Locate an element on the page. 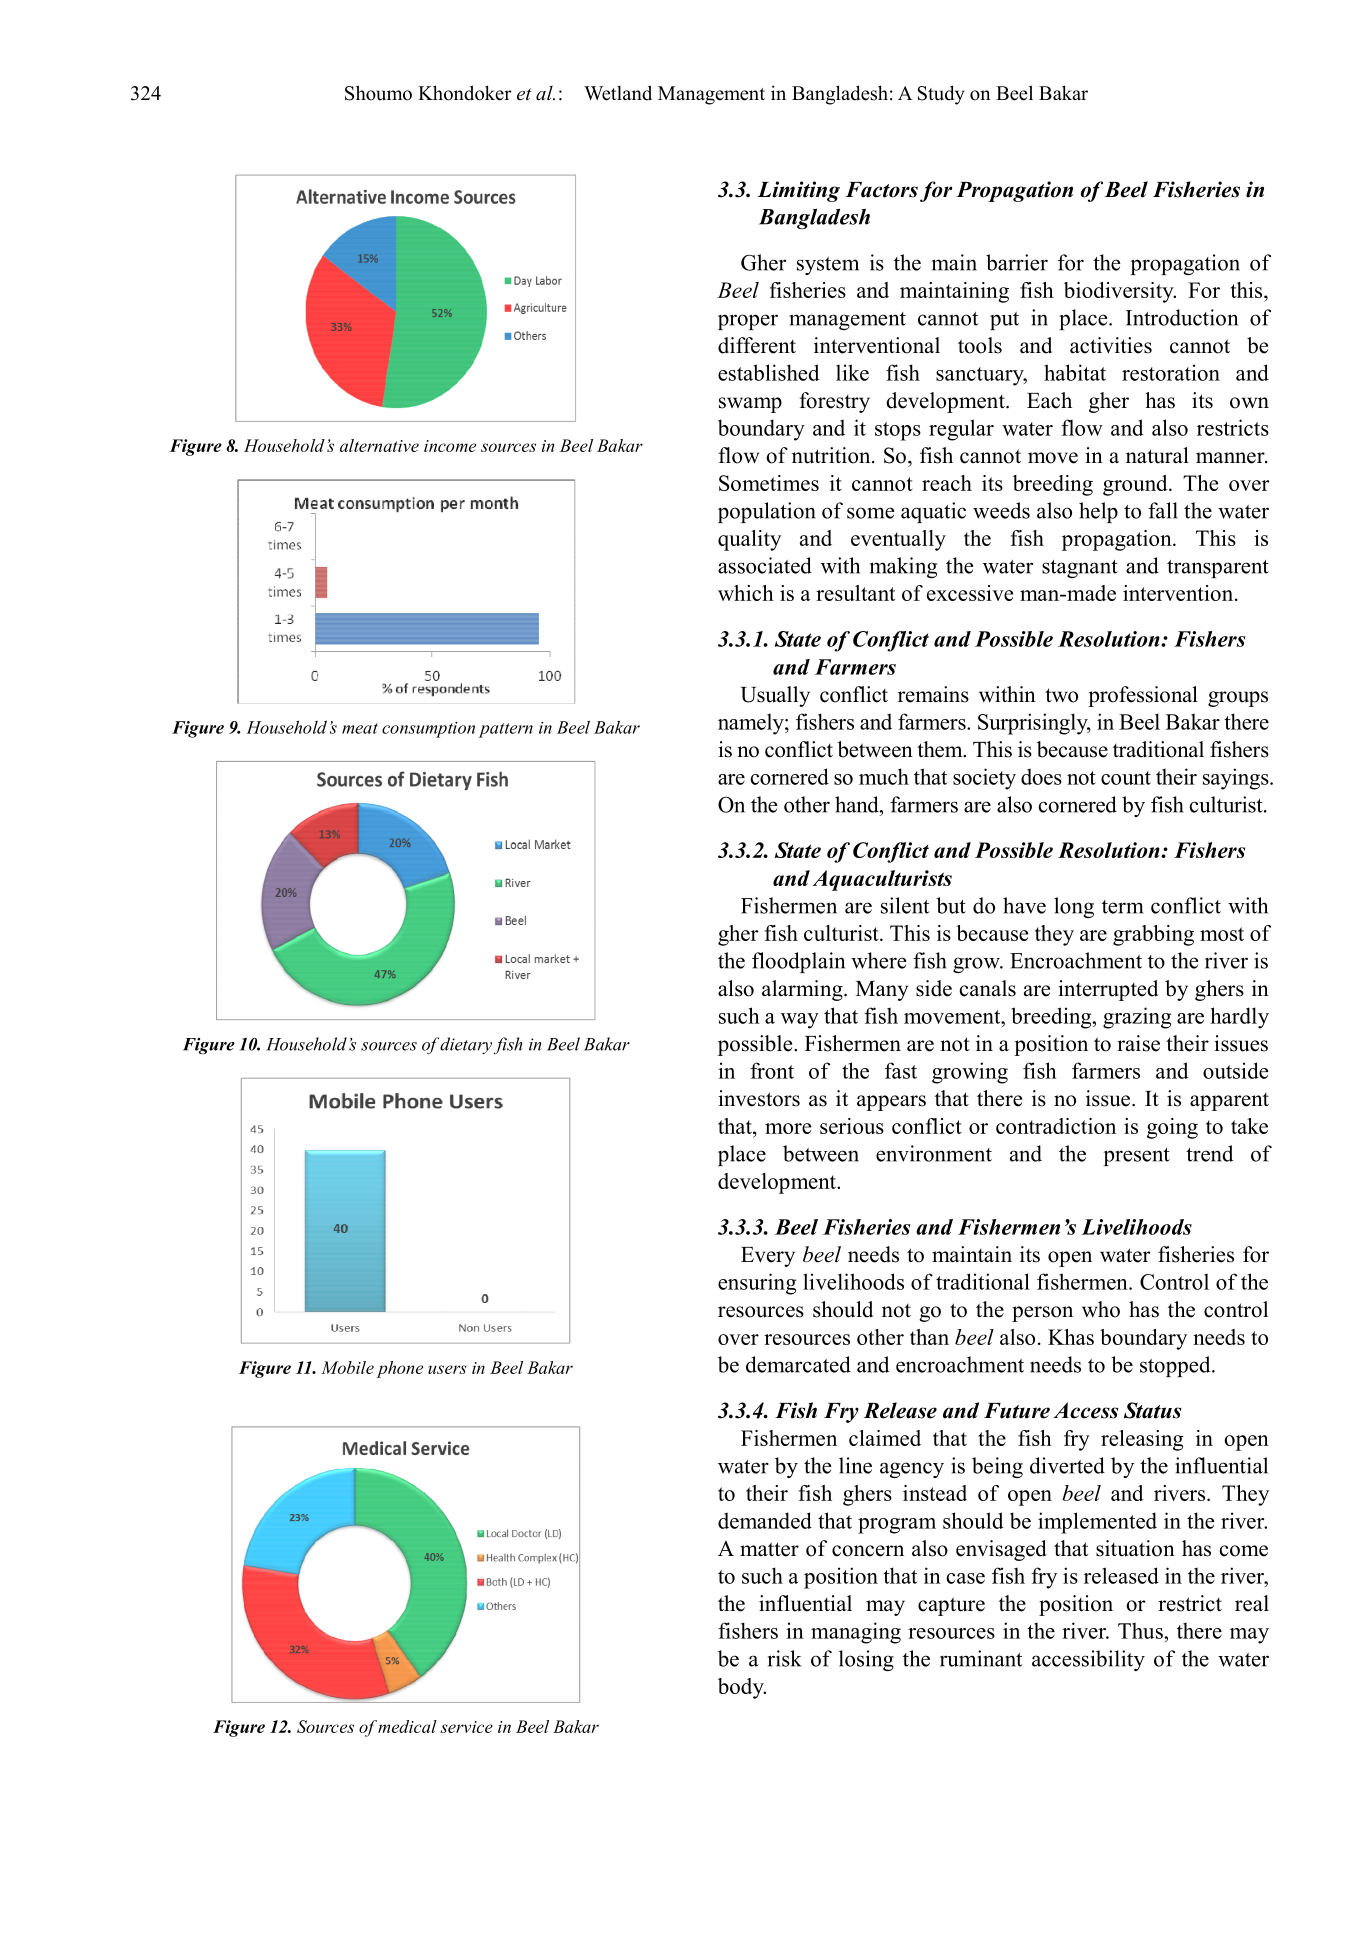 This page has height=1933, width=1366. Wetland is located at coordinates (618, 93).
